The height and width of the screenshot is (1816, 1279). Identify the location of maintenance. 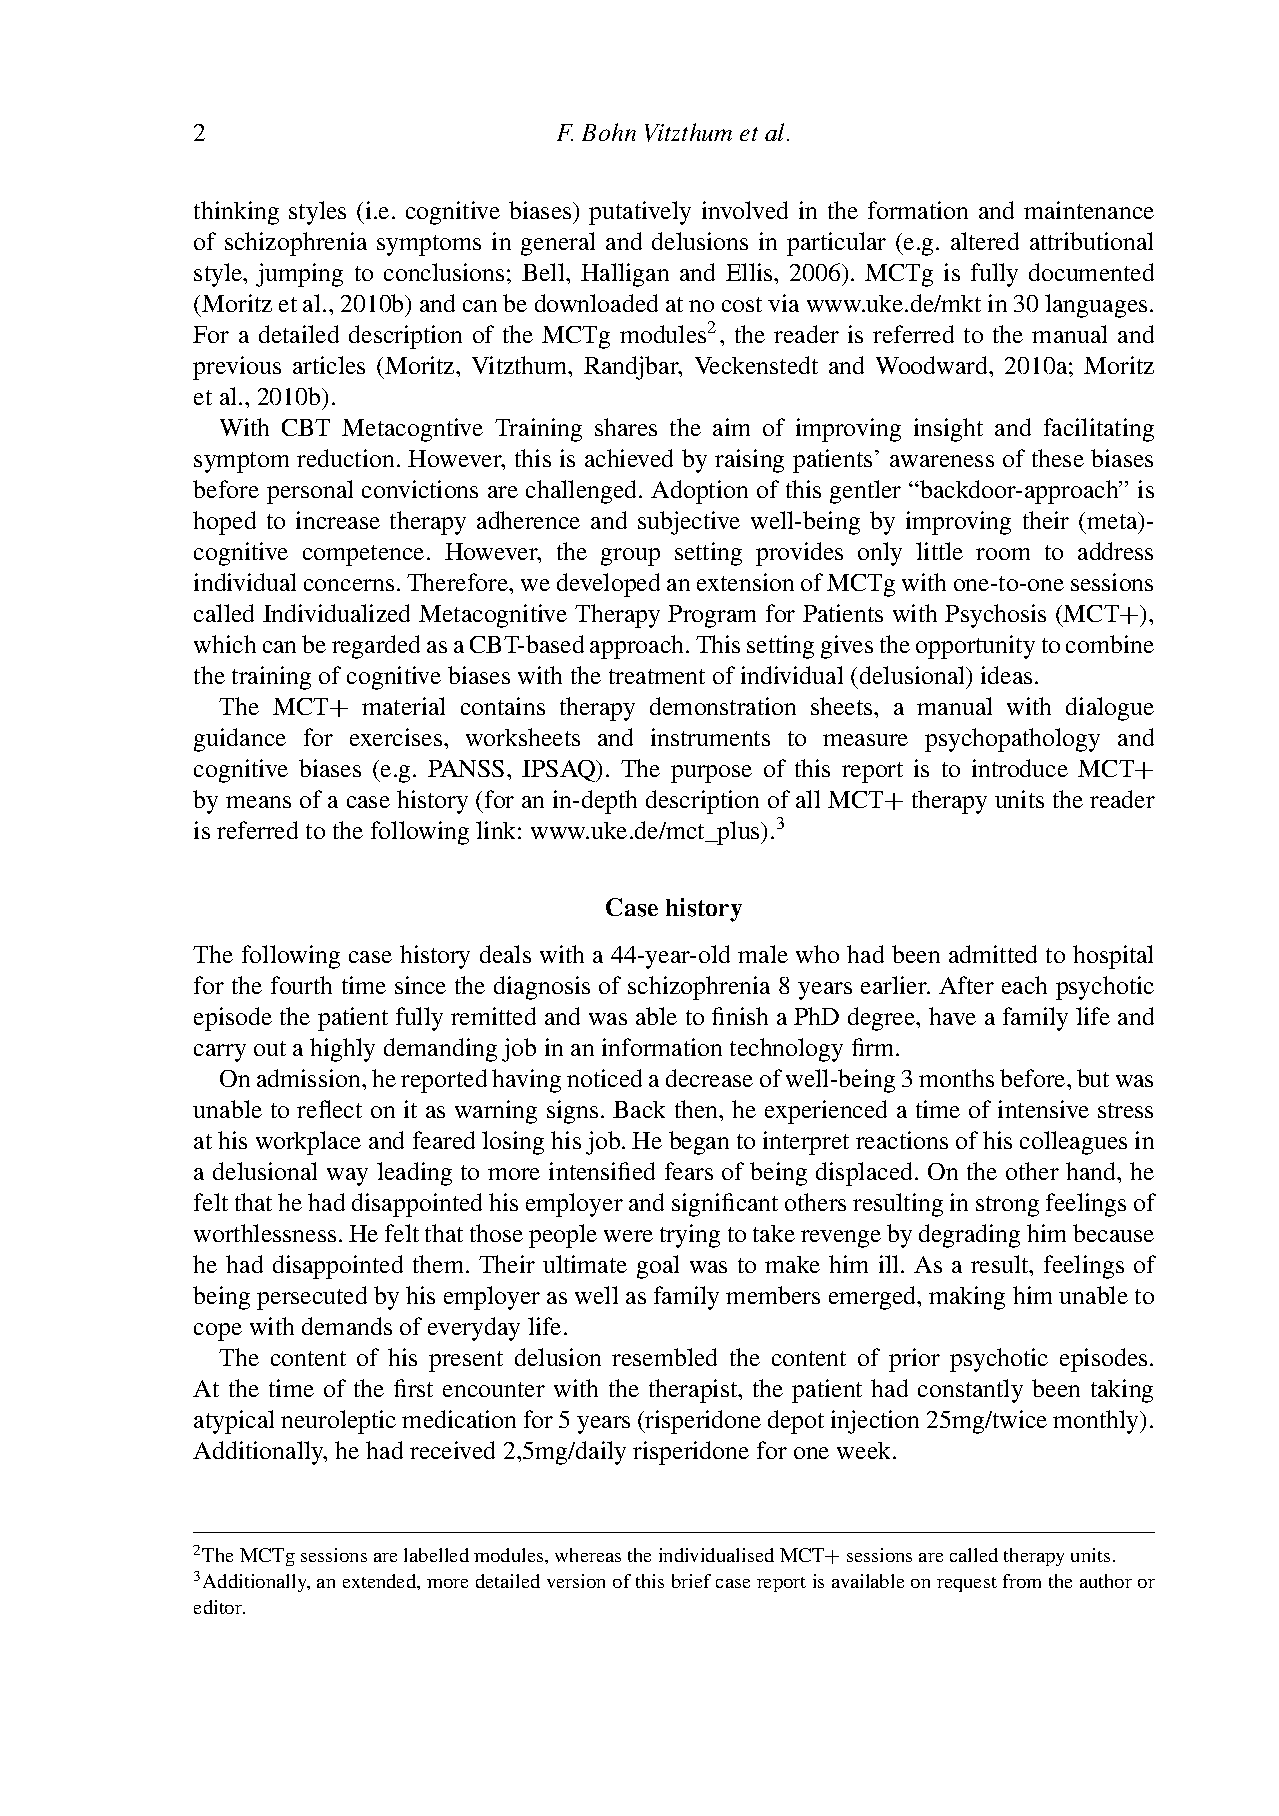
(1089, 210).
